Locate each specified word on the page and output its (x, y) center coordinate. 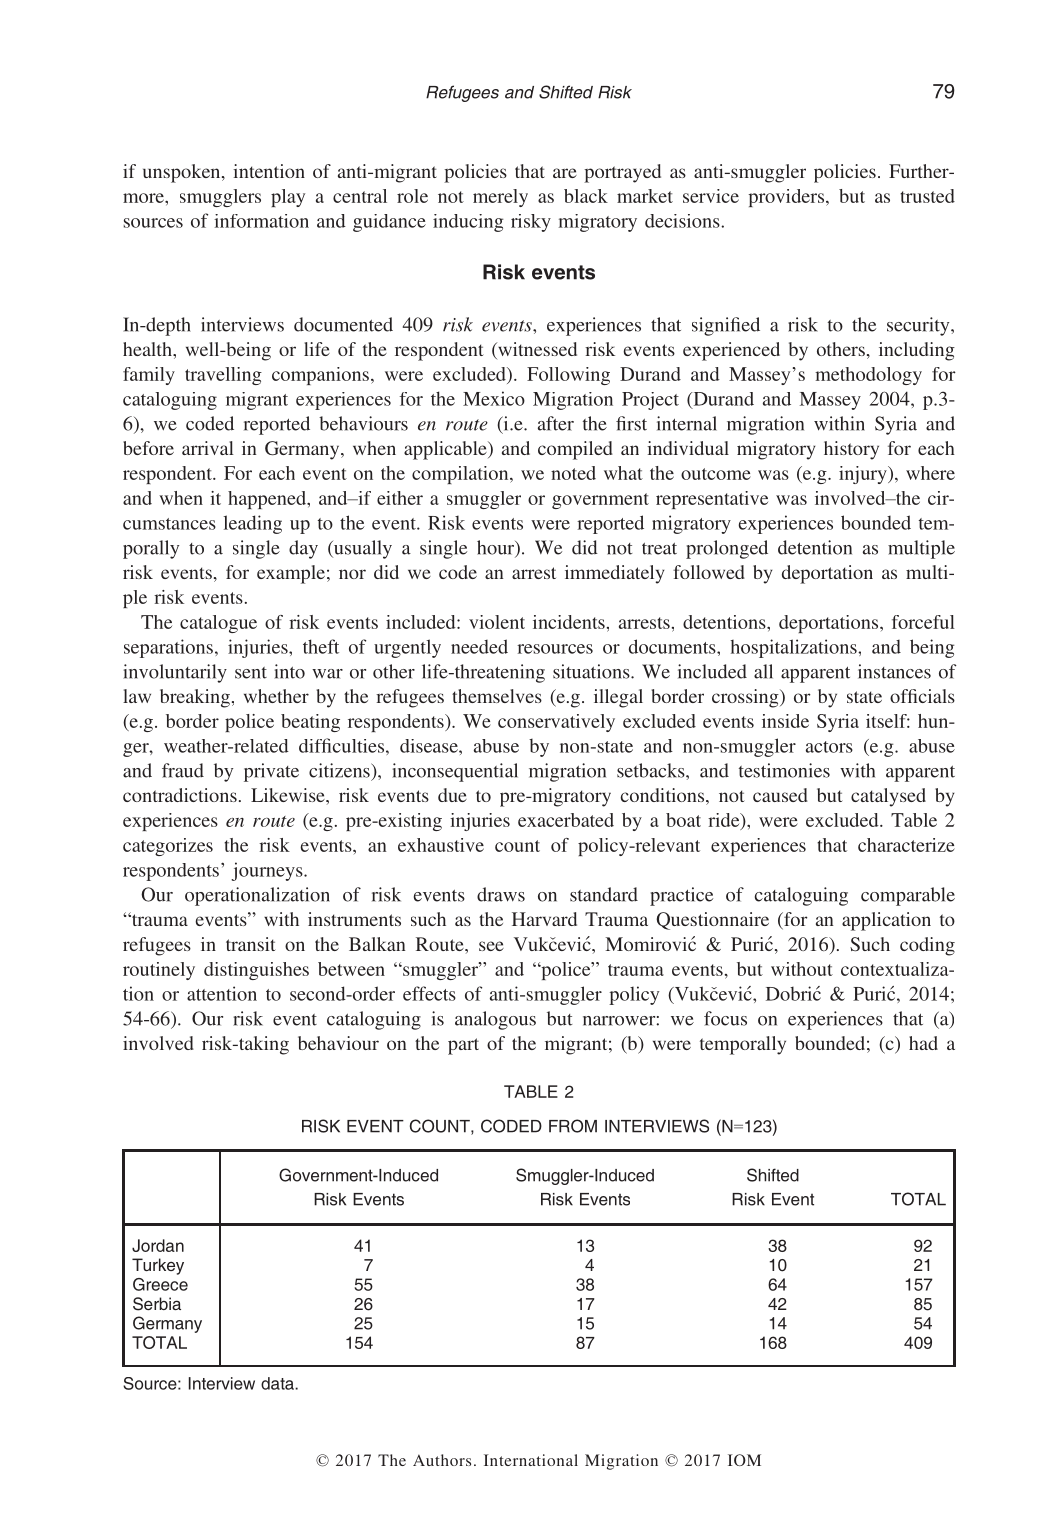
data (278, 1383)
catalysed (888, 797)
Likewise (289, 795)
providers (787, 198)
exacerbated (566, 820)
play (288, 198)
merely (500, 198)
